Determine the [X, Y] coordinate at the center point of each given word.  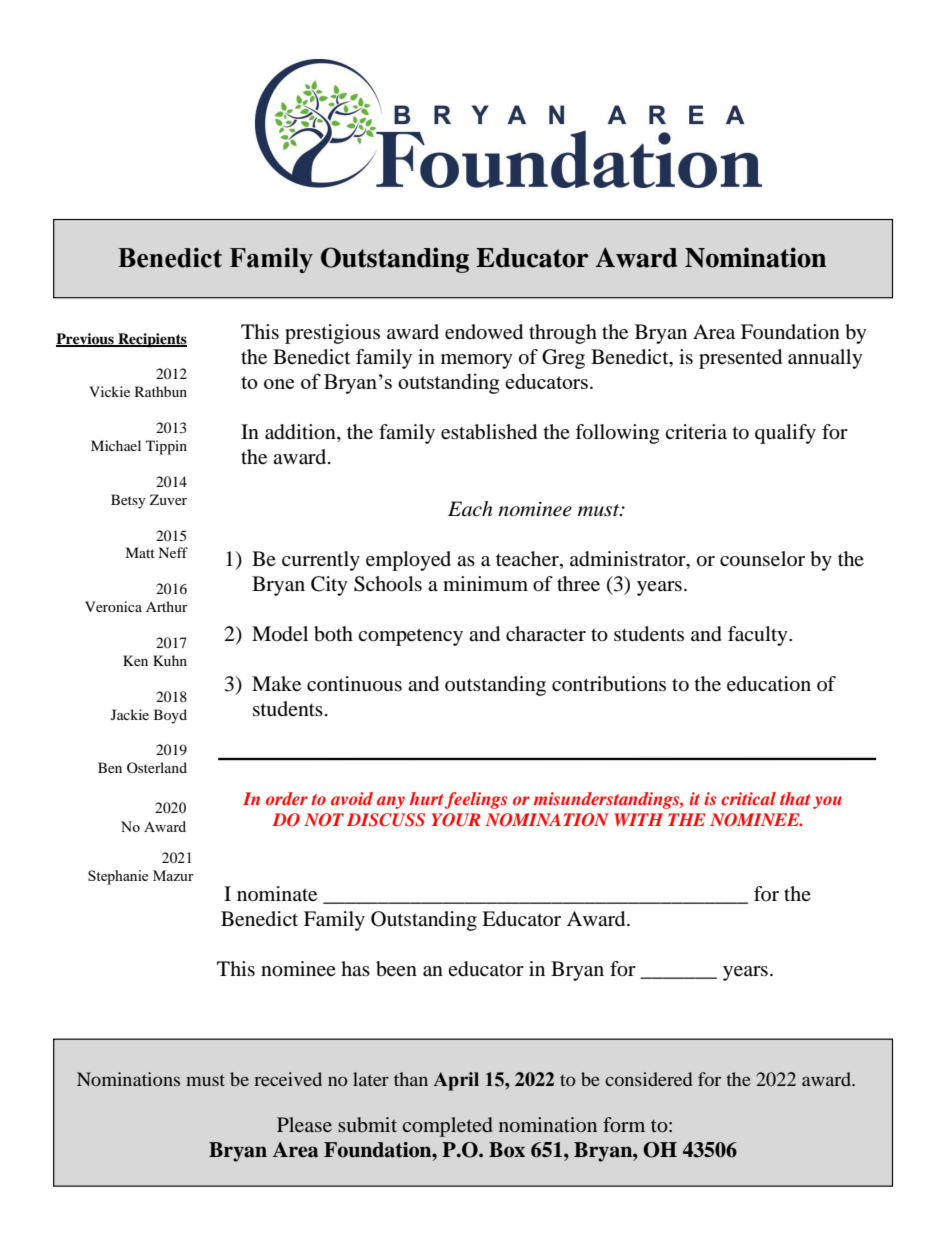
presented [740, 359]
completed [448, 1127]
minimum [485, 583]
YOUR [456, 820]
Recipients [151, 340]
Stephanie [118, 877]
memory [477, 361]
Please [304, 1124]
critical [748, 798]
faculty [759, 636]
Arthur [167, 606]
